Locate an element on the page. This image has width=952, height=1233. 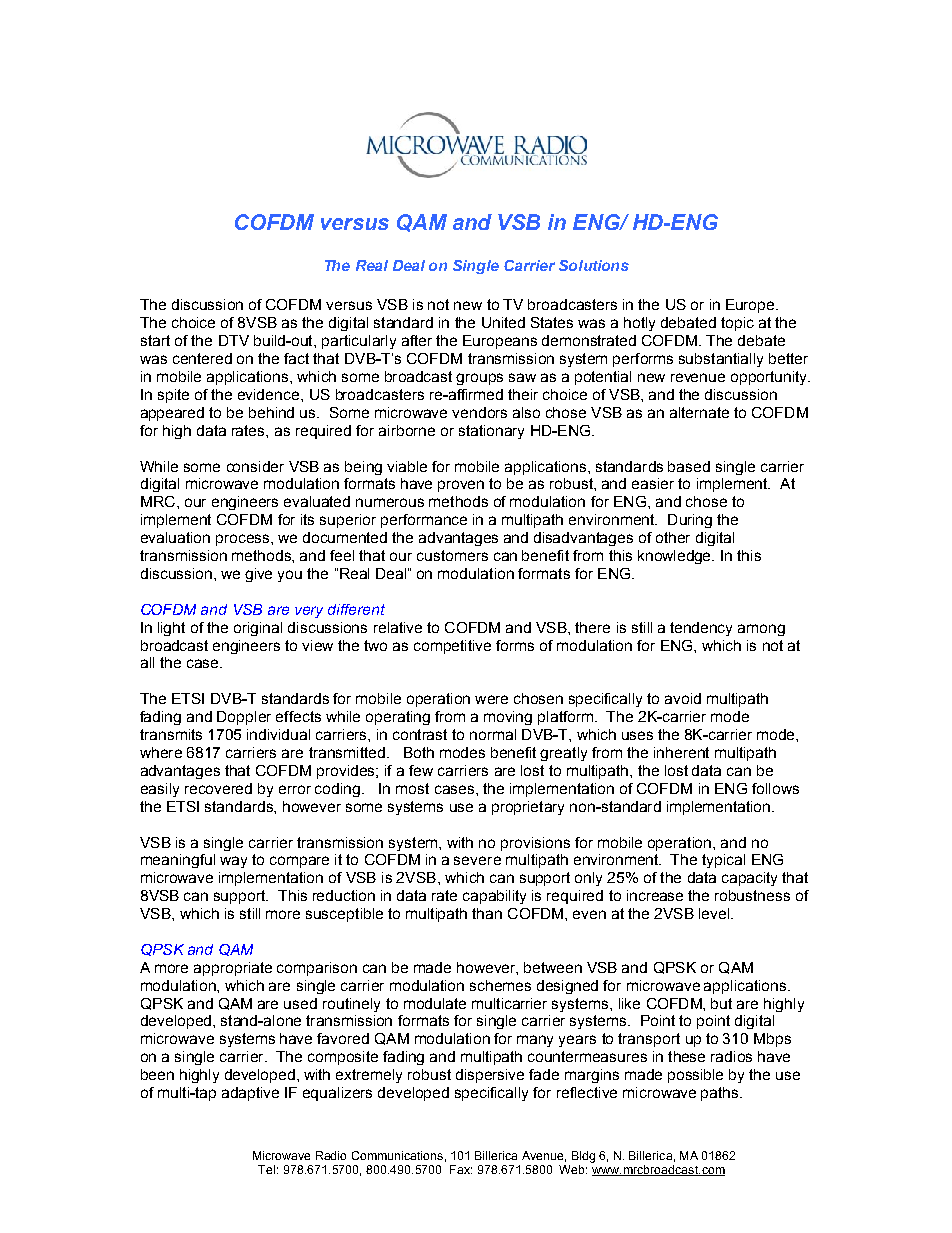
were is located at coordinates (491, 699).
